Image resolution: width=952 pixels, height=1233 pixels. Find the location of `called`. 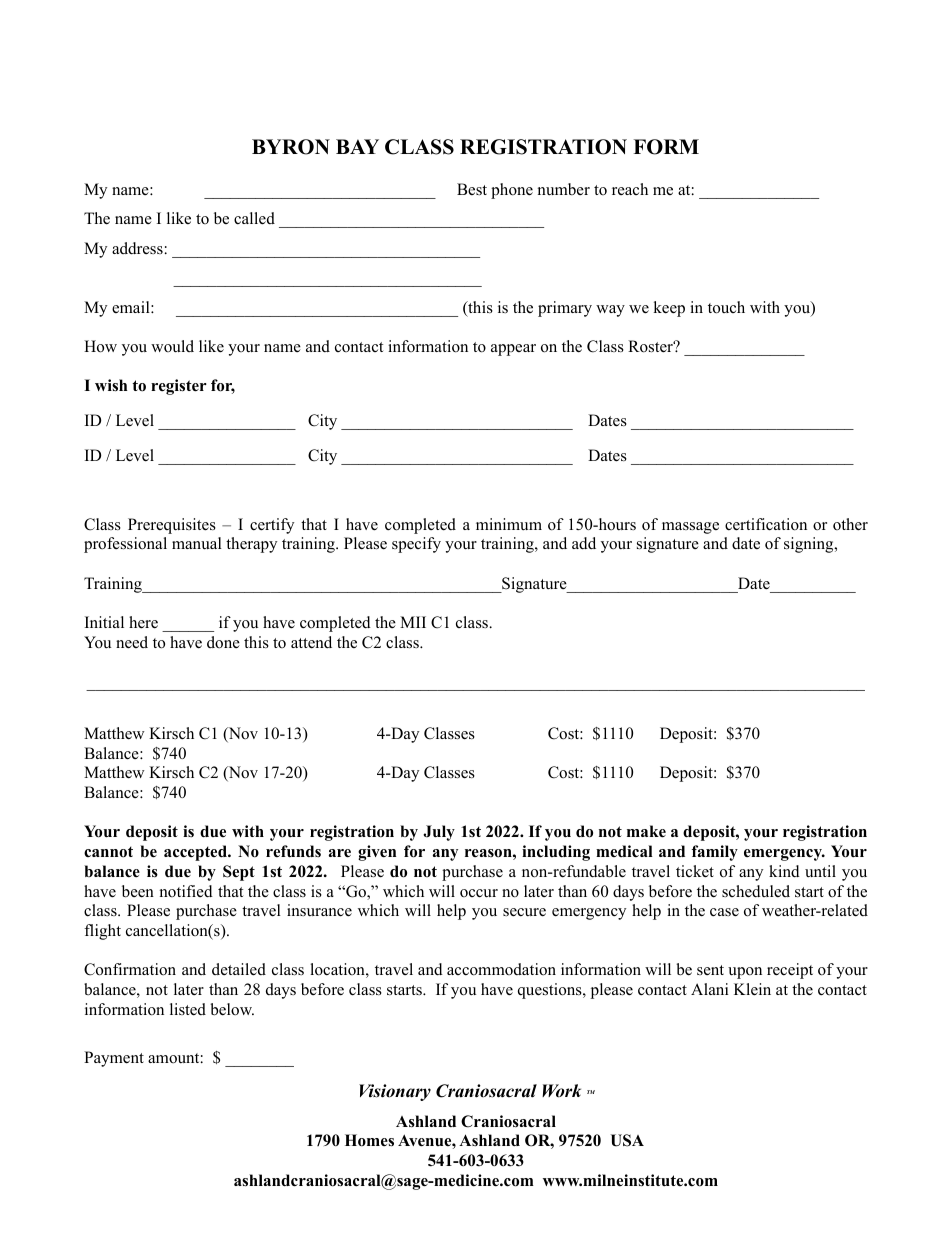

called is located at coordinates (254, 218).
